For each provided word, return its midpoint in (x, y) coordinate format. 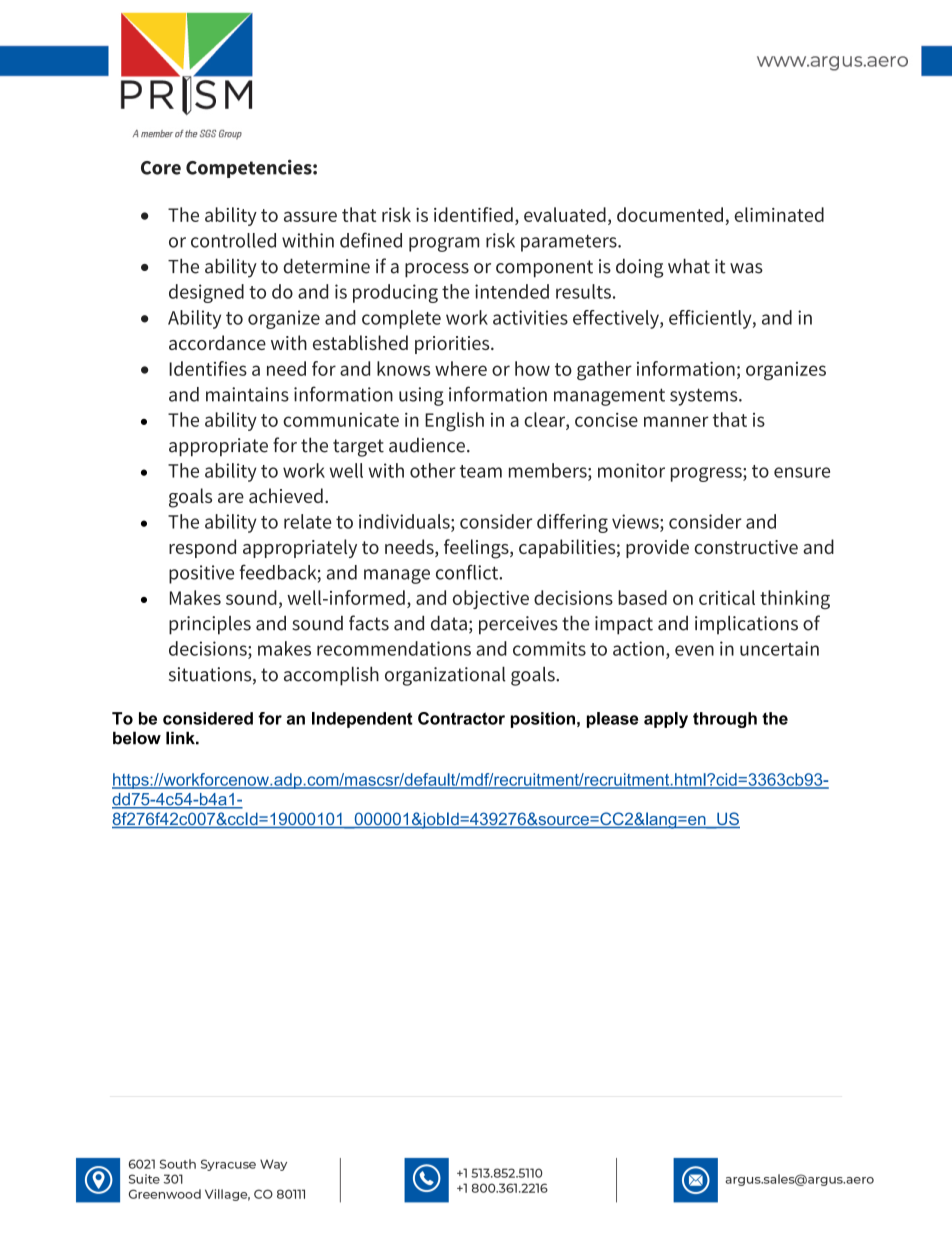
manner (676, 421)
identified (473, 214)
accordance (217, 342)
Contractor (461, 718)
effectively (617, 319)
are (231, 498)
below (137, 738)
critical (727, 597)
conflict (468, 572)
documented (670, 214)
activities (530, 317)
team (481, 471)
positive (201, 574)
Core (161, 168)
